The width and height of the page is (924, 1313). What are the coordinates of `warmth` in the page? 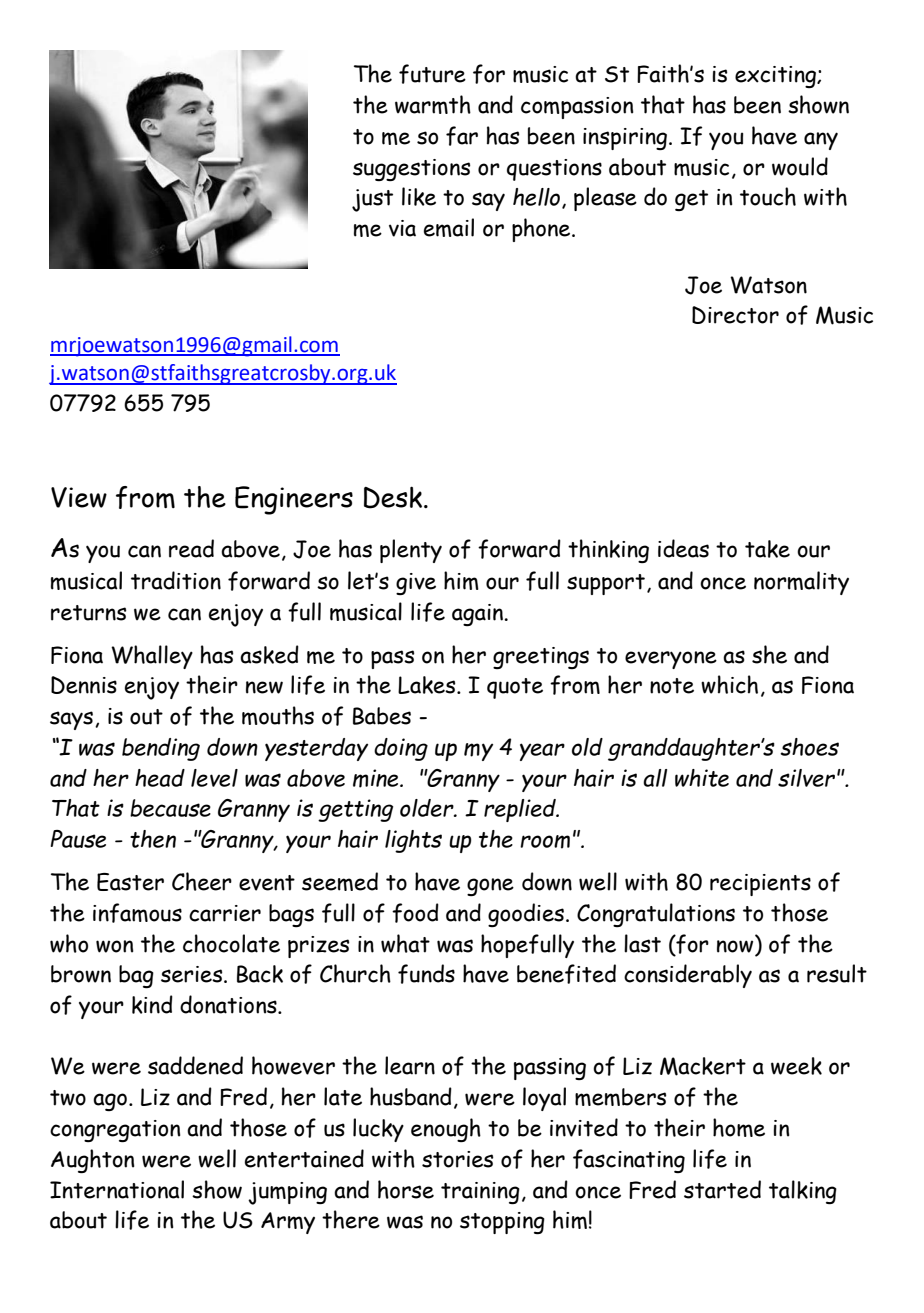 It's located at (433, 104).
